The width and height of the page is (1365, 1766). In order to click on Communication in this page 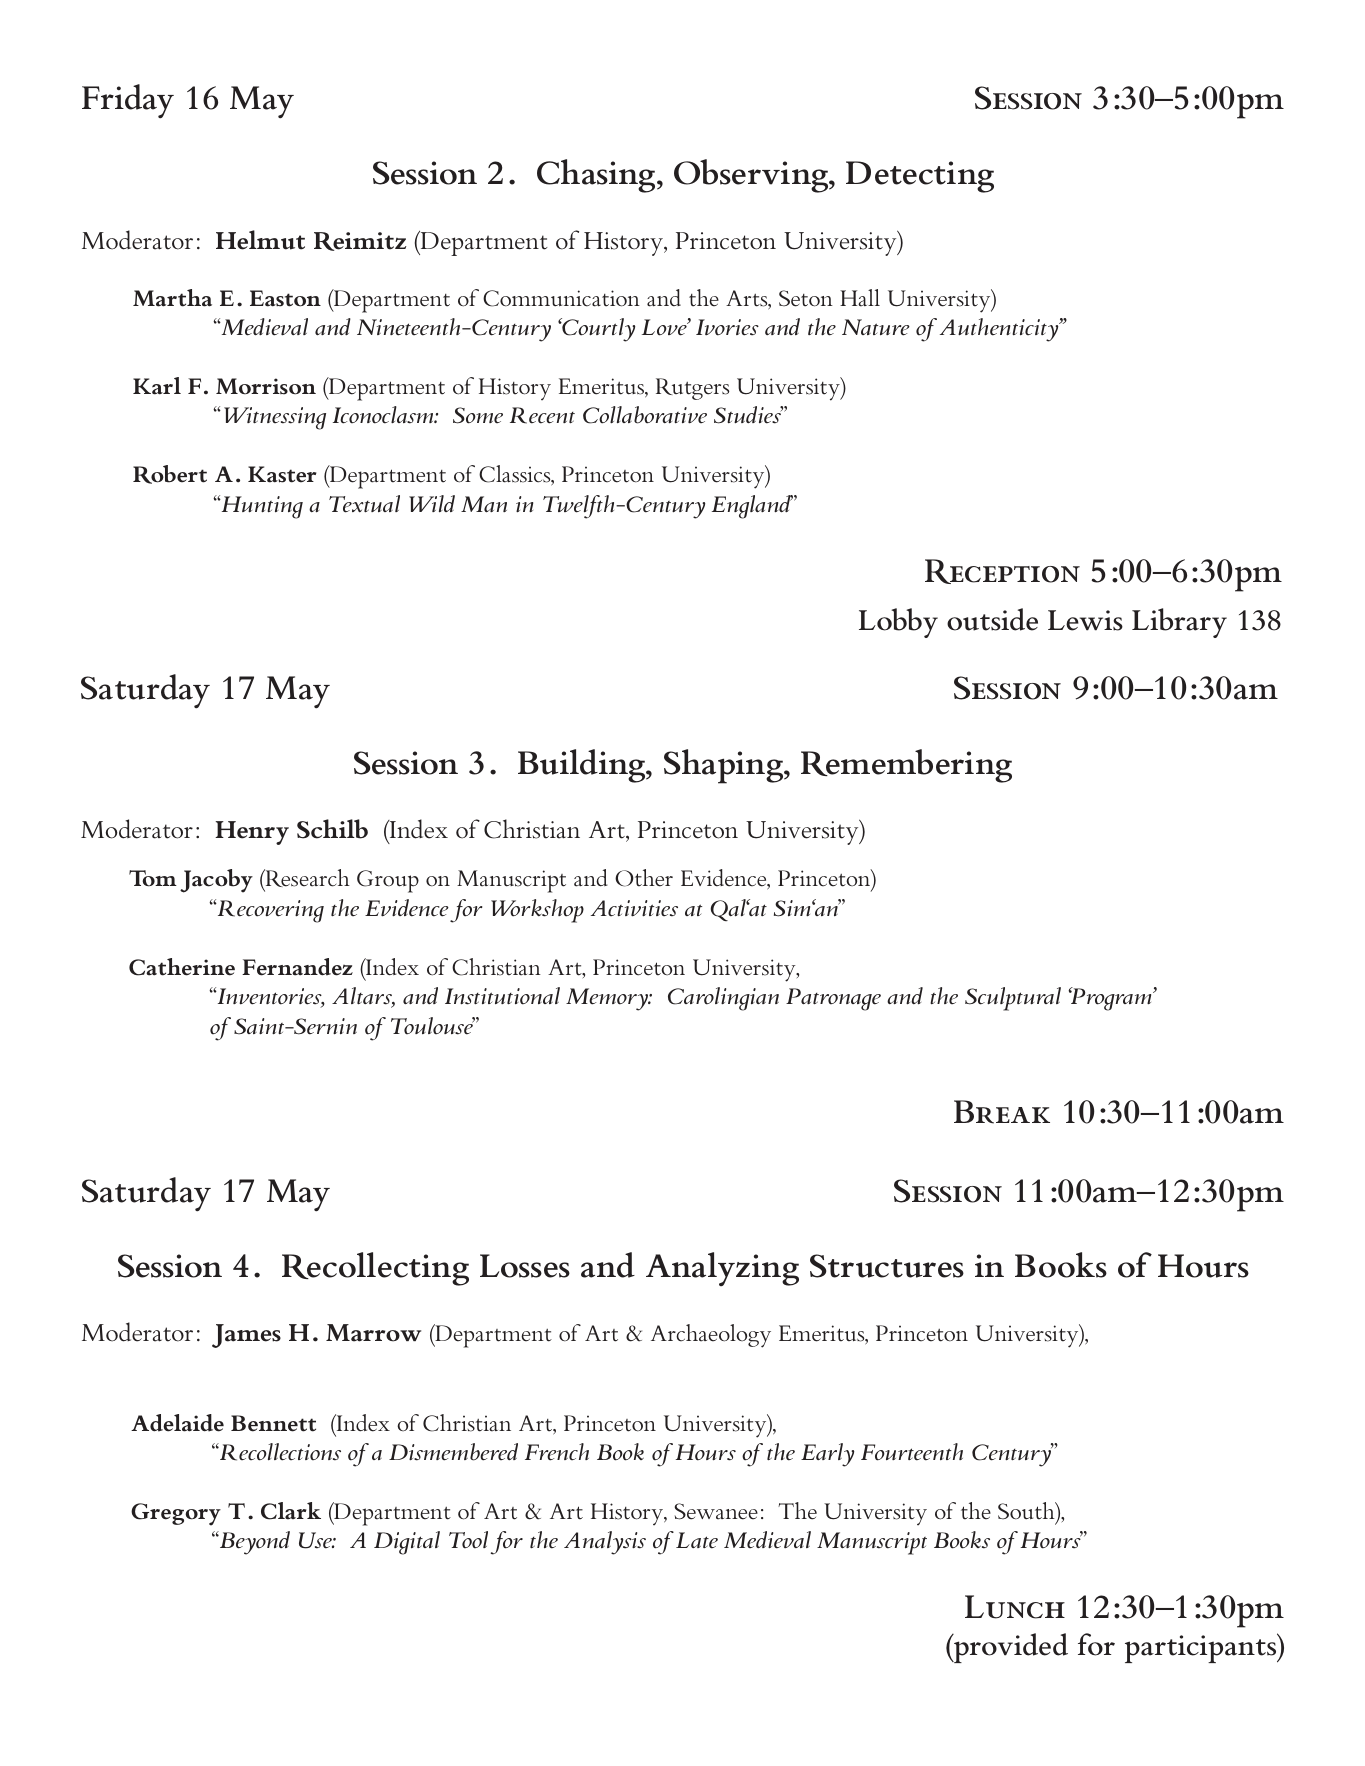, I will do `click(561, 298)`.
